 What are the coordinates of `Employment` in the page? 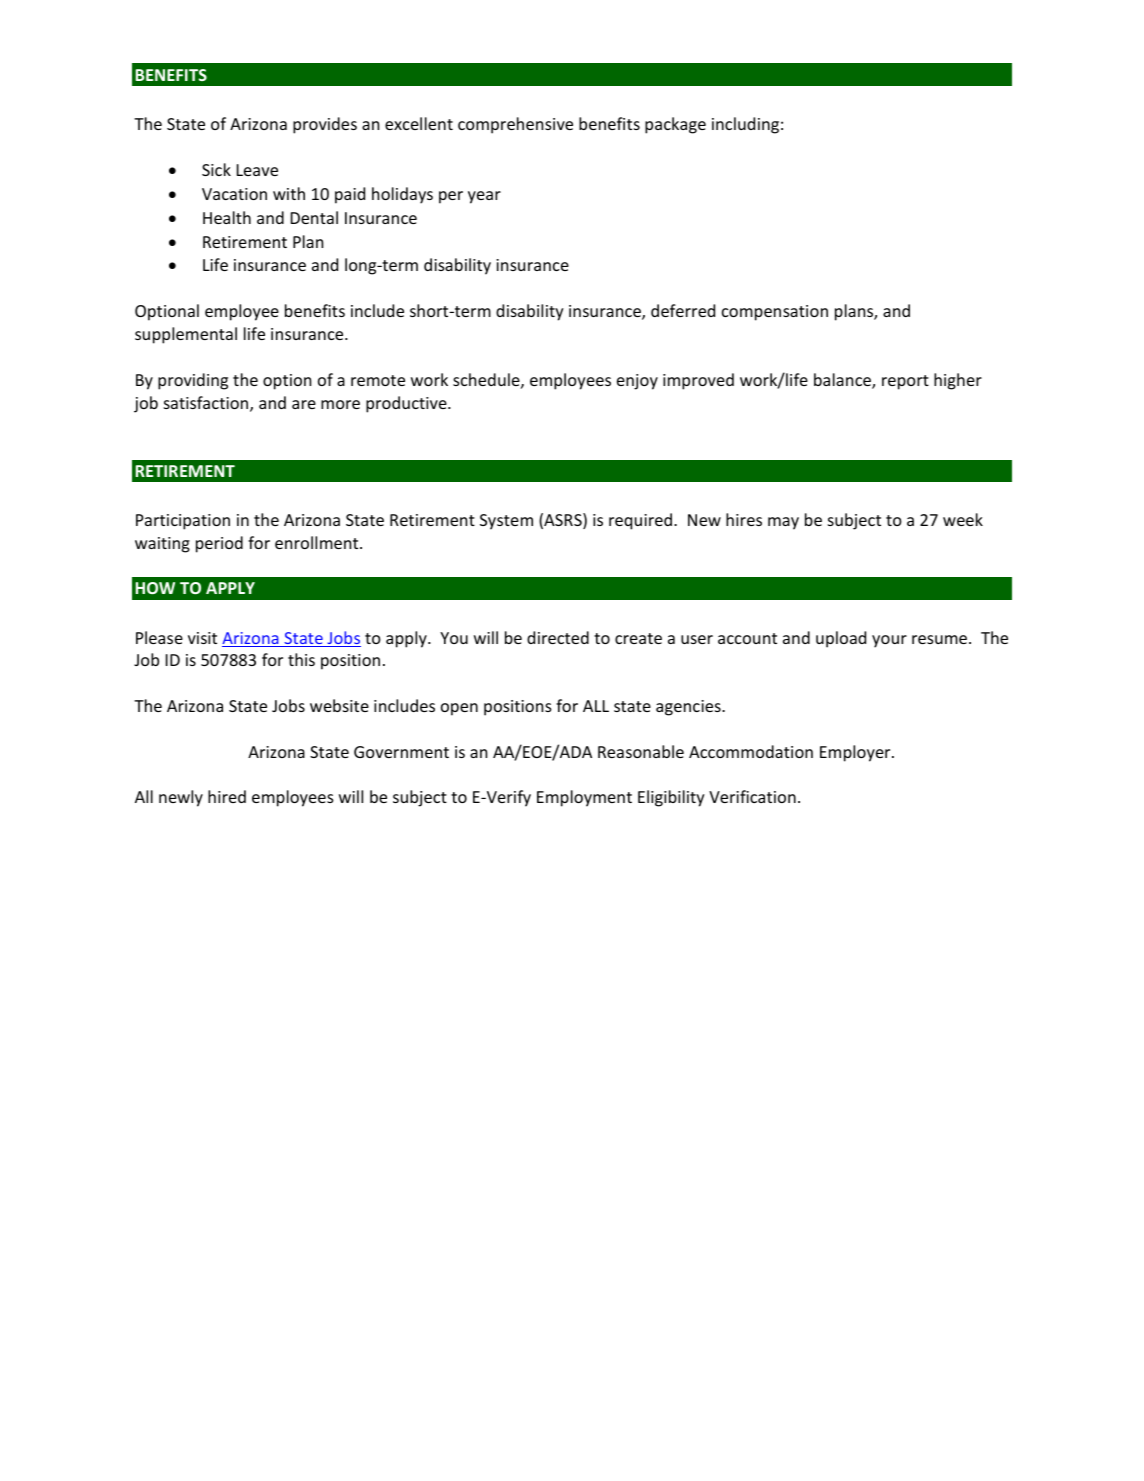 It's located at (584, 798).
